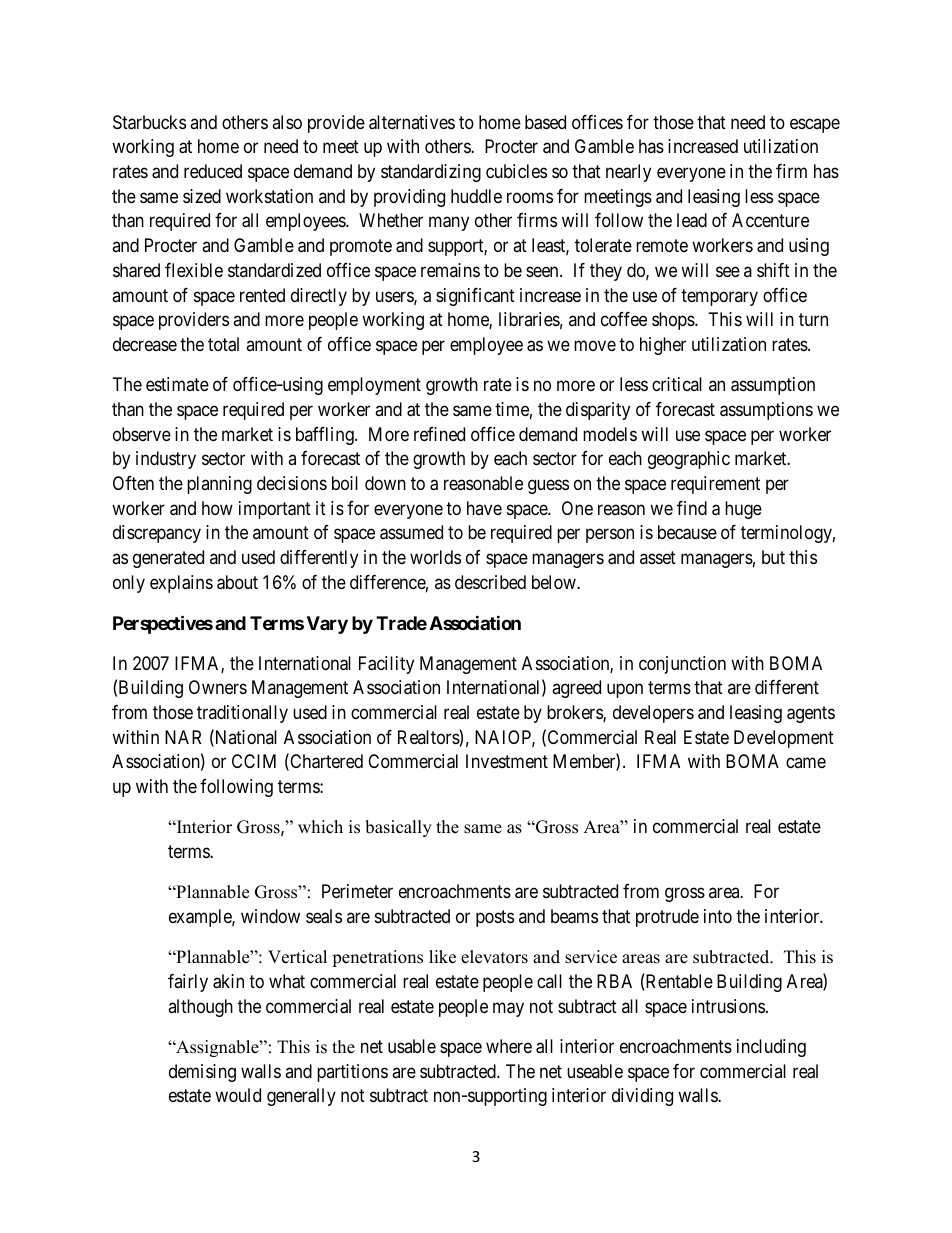  What do you see at coordinates (784, 739) in the screenshot?
I see `Development` at bounding box center [784, 739].
